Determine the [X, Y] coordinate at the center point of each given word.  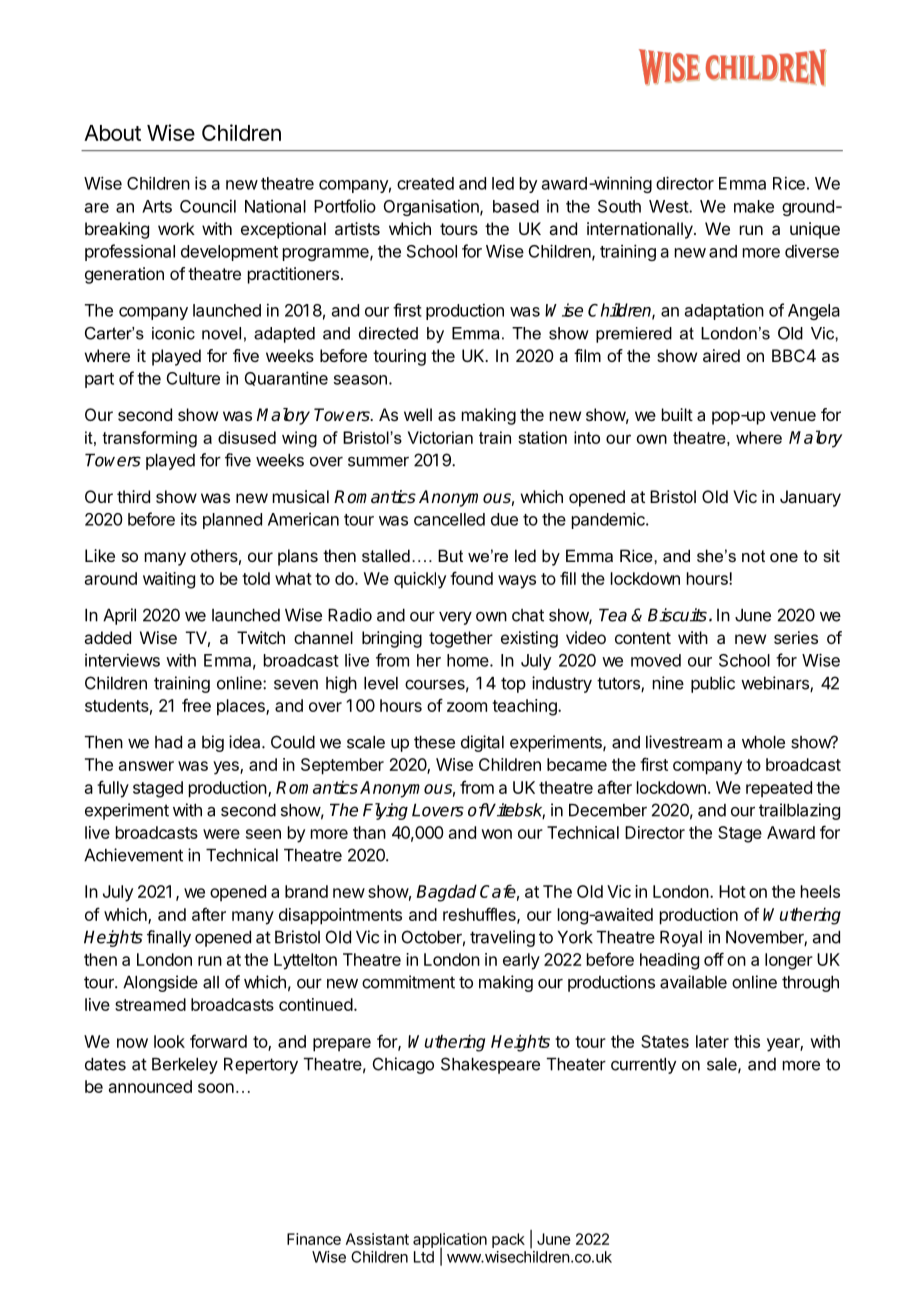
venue [793, 416]
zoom [467, 707]
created [425, 183]
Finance [314, 1239]
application [450, 1241]
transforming [149, 439]
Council [208, 206]
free [196, 705]
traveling [502, 938]
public [713, 684]
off [714, 959]
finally [169, 938]
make [754, 206]
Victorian [440, 437]
